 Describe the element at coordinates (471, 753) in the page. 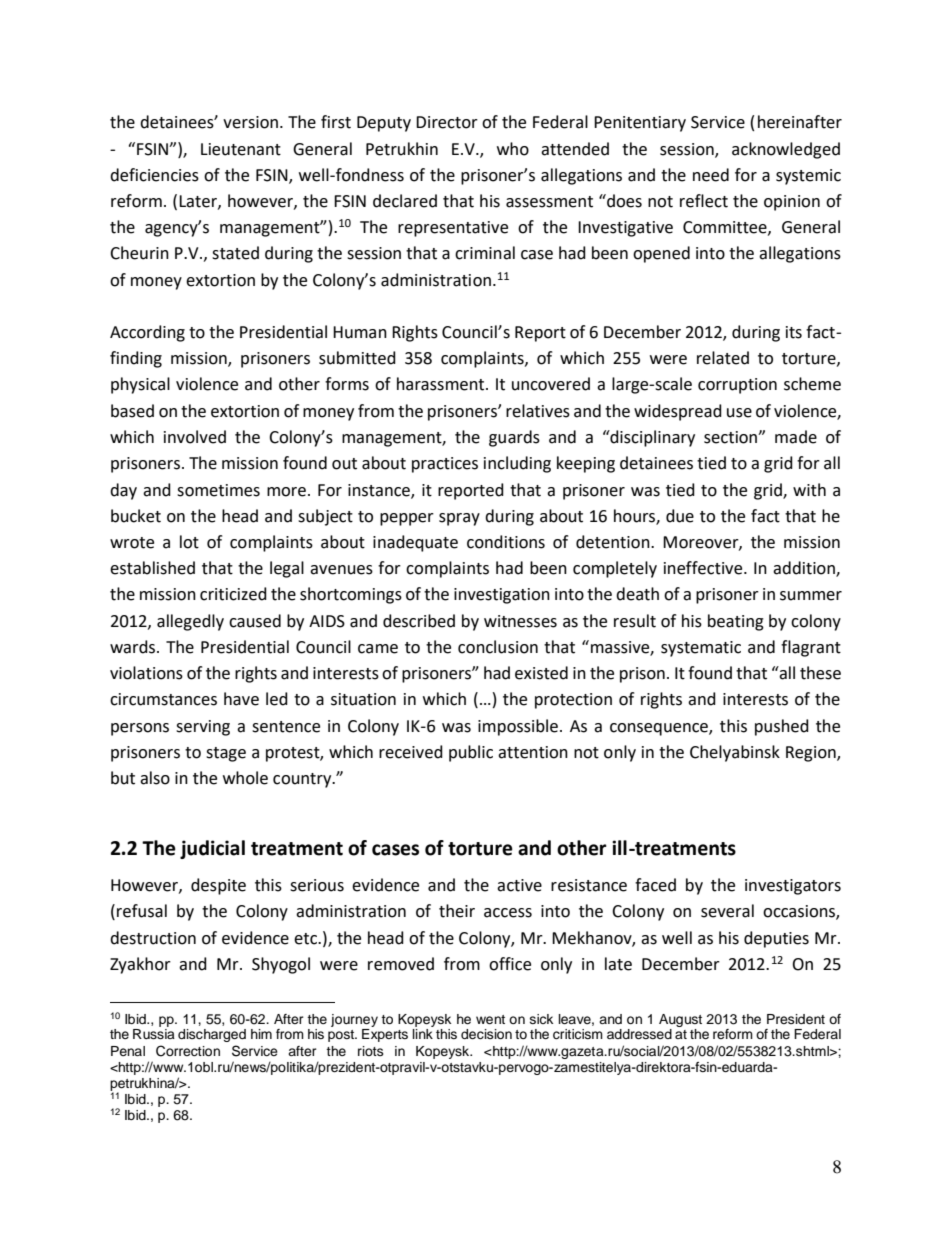

I see `public` at that location.
